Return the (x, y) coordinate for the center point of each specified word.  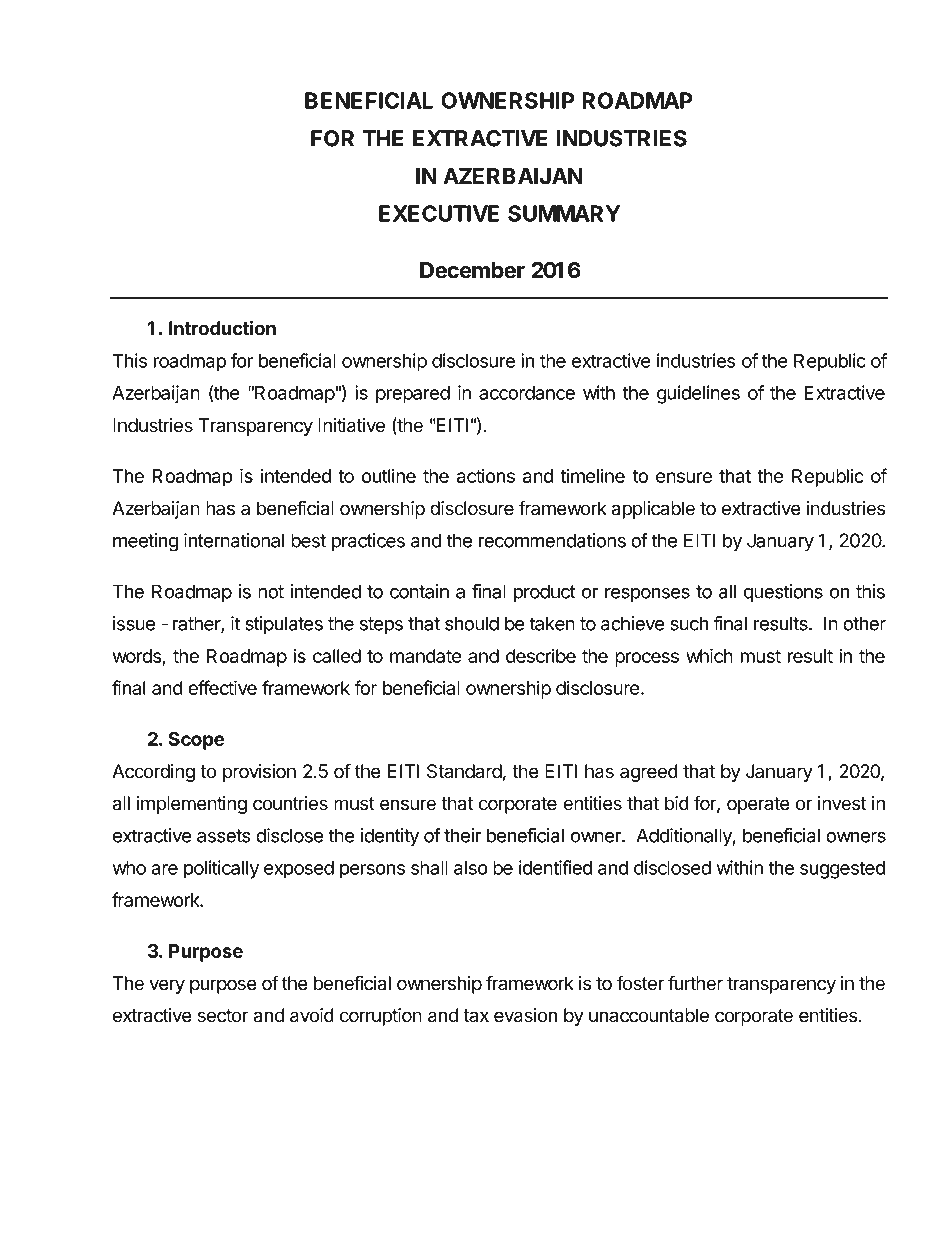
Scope (197, 741)
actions (486, 475)
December (472, 270)
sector (223, 1016)
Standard (464, 771)
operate (758, 805)
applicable (653, 510)
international (234, 540)
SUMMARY (564, 213)
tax (476, 1016)
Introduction (222, 328)
